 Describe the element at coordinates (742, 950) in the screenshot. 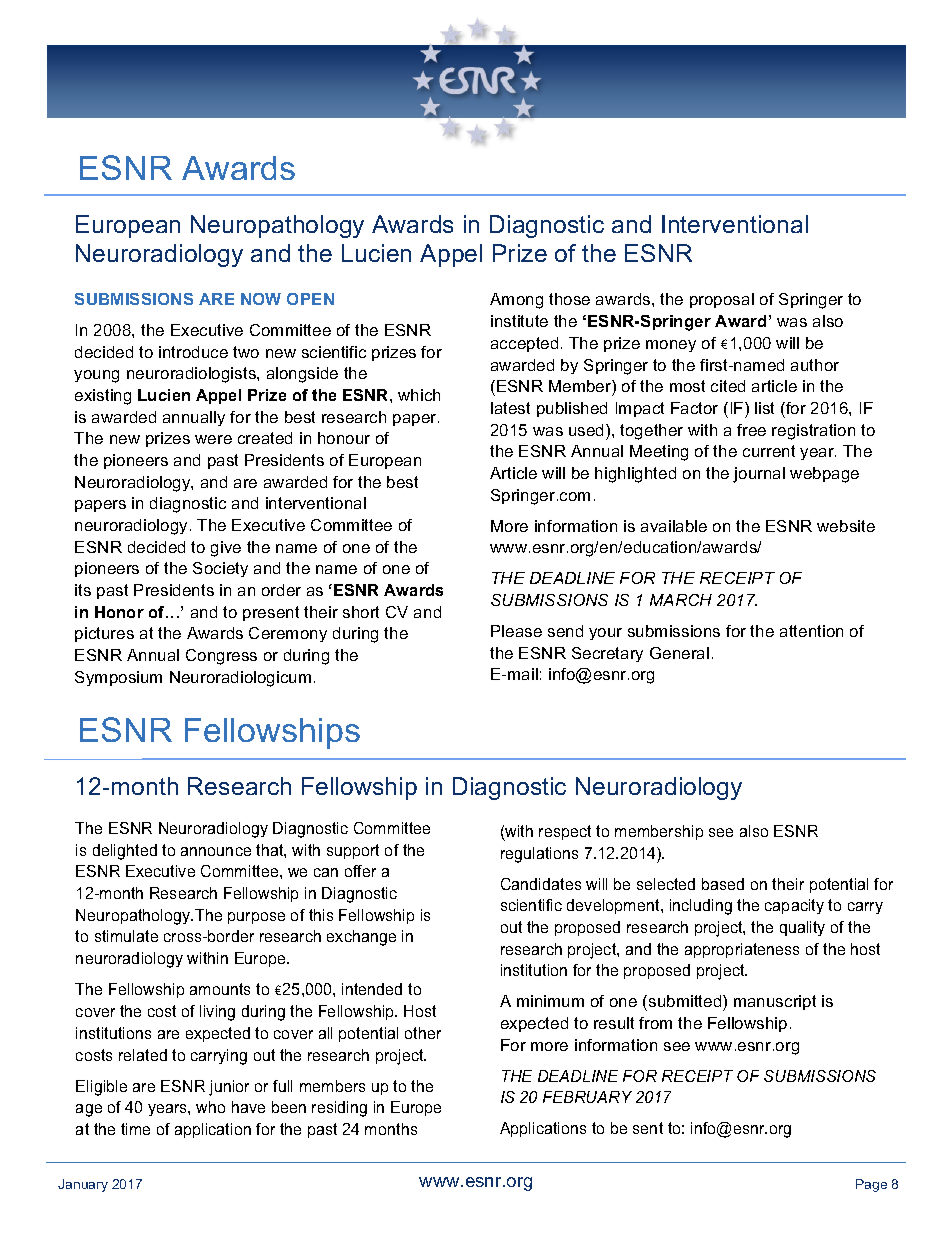

I see `appropriateness` at that location.
